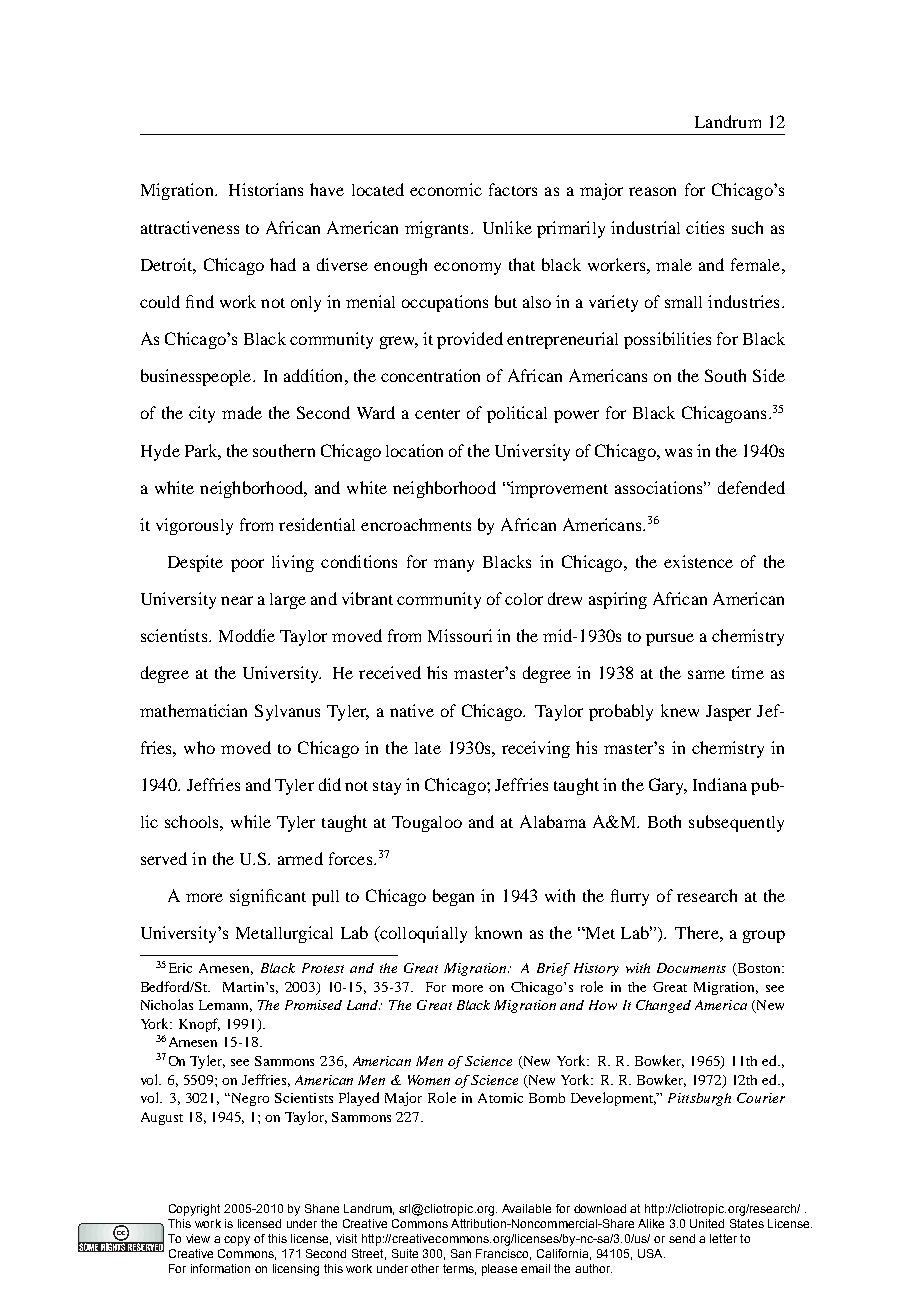  I want to click on send, so click(682, 1238).
